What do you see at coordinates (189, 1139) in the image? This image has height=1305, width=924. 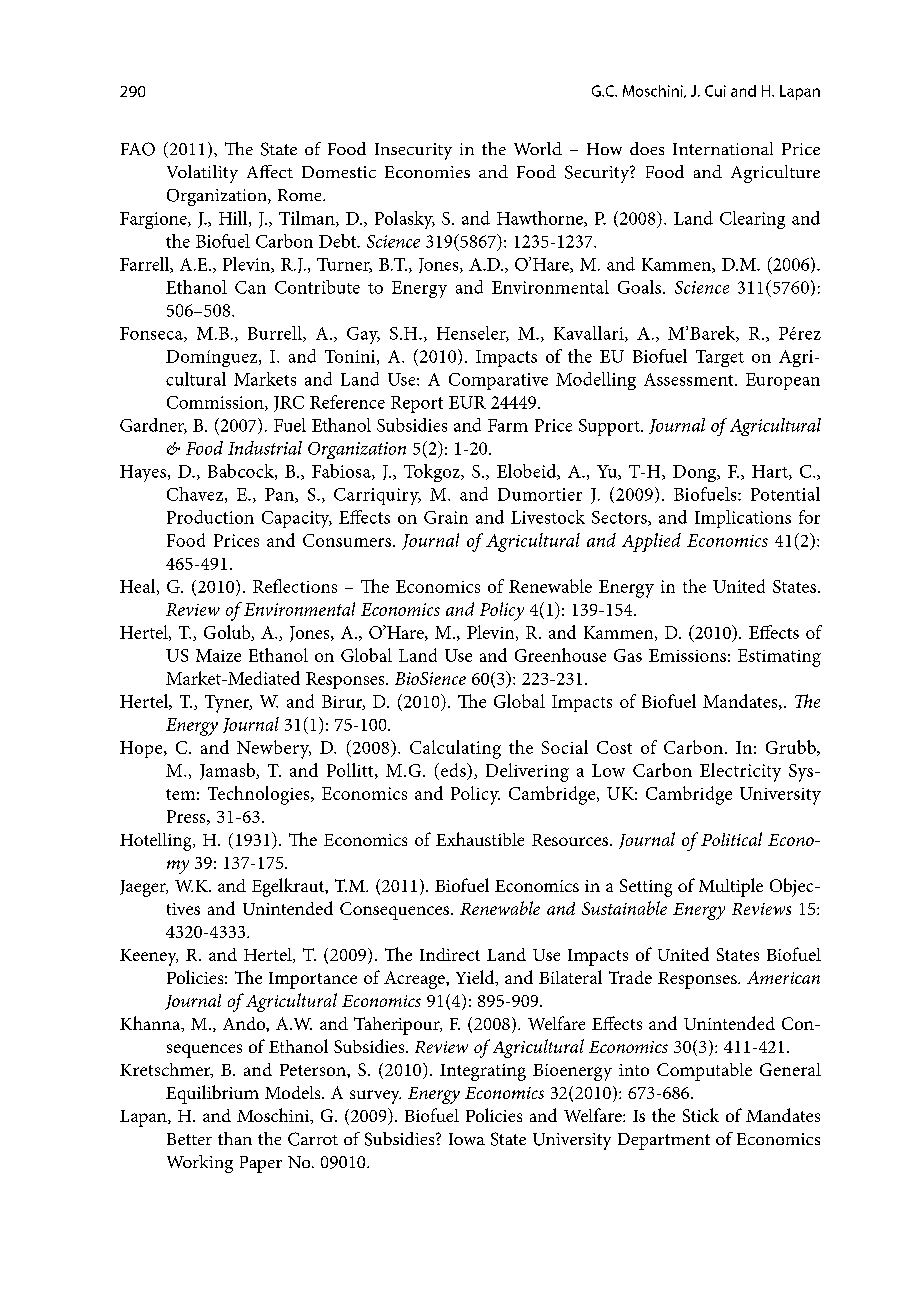 I see `Better` at bounding box center [189, 1139].
